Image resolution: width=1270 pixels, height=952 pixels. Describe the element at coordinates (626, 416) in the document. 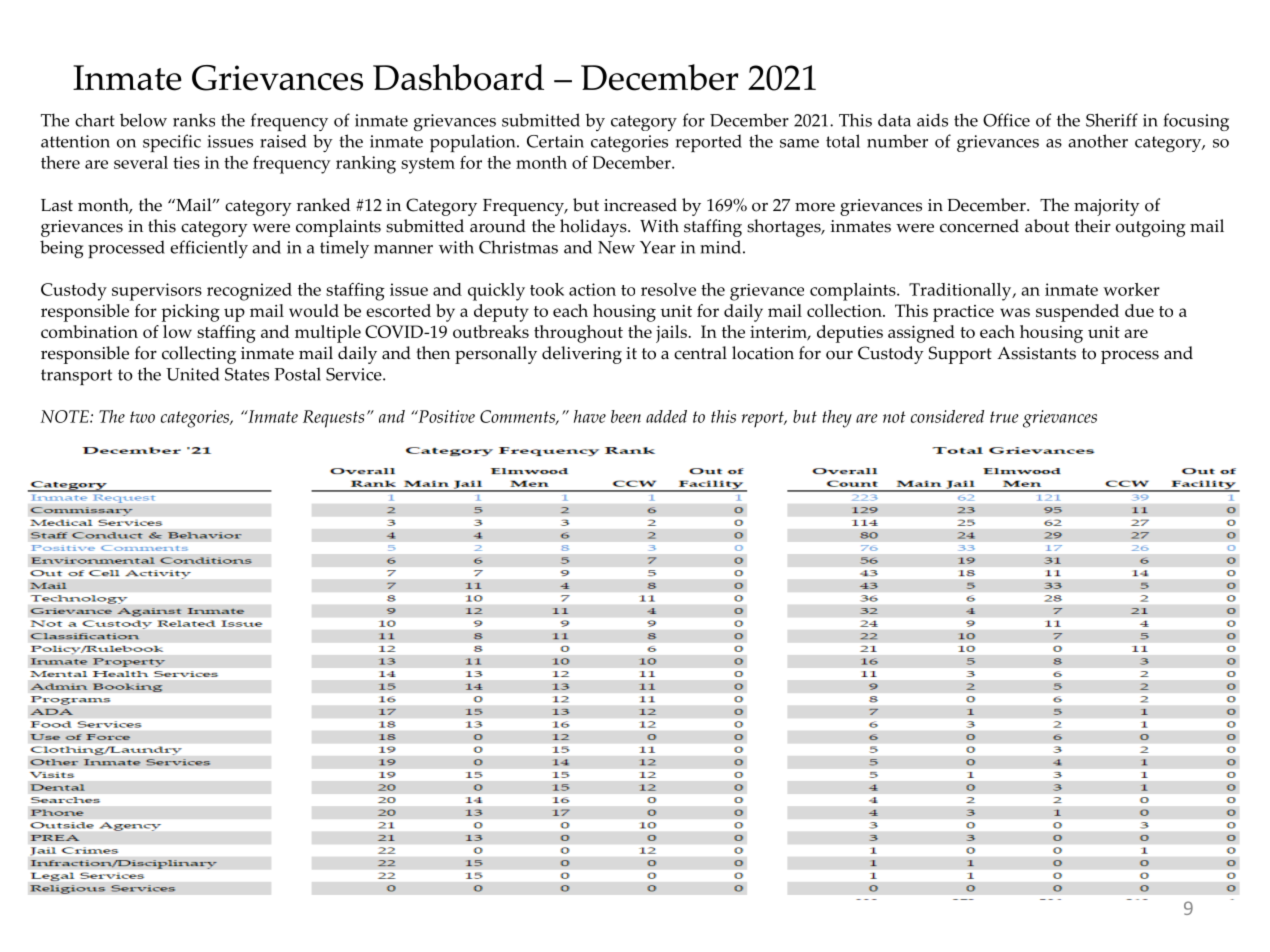

I see `been` at that location.
